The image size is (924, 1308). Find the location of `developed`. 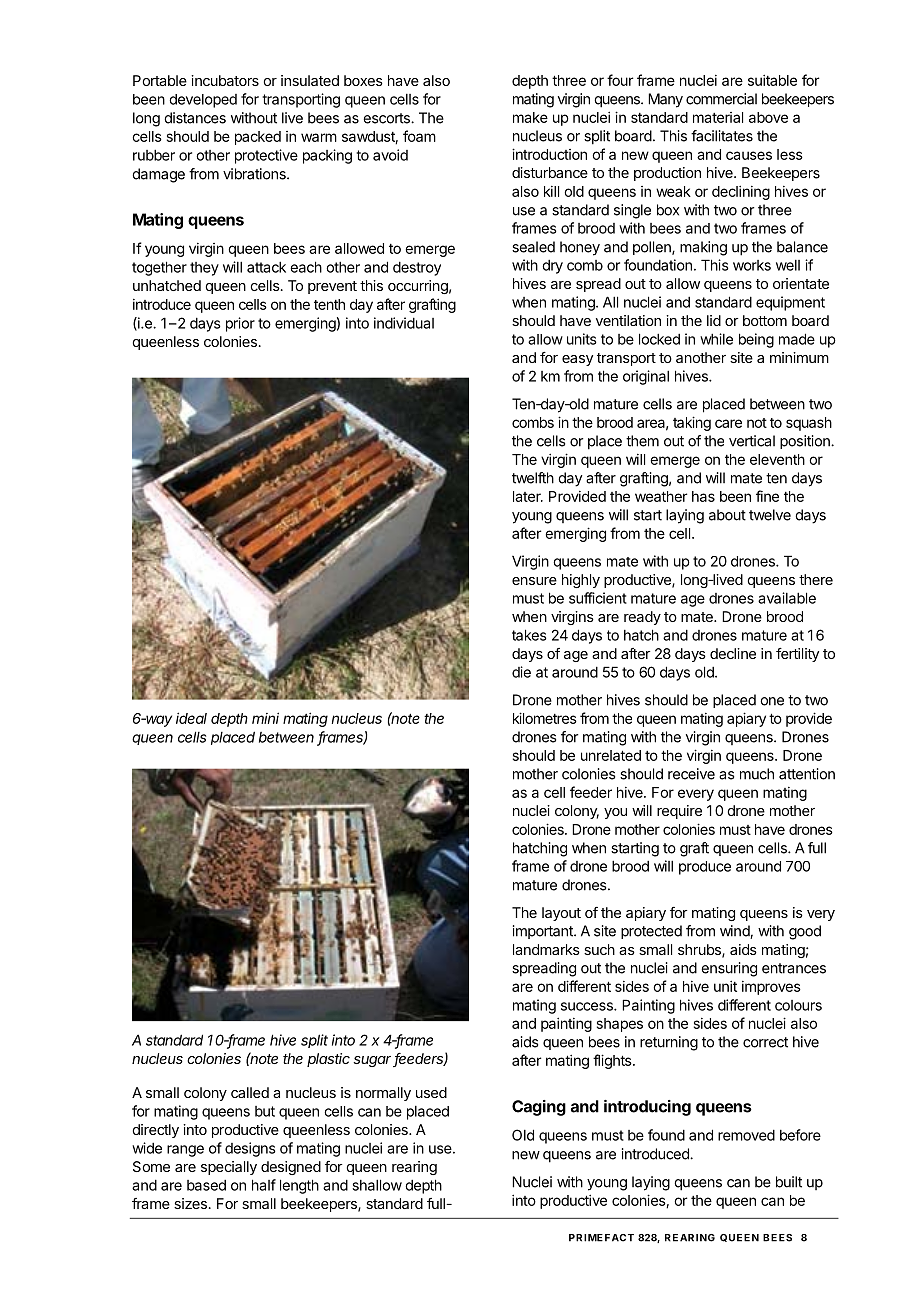

developed is located at coordinates (203, 101).
